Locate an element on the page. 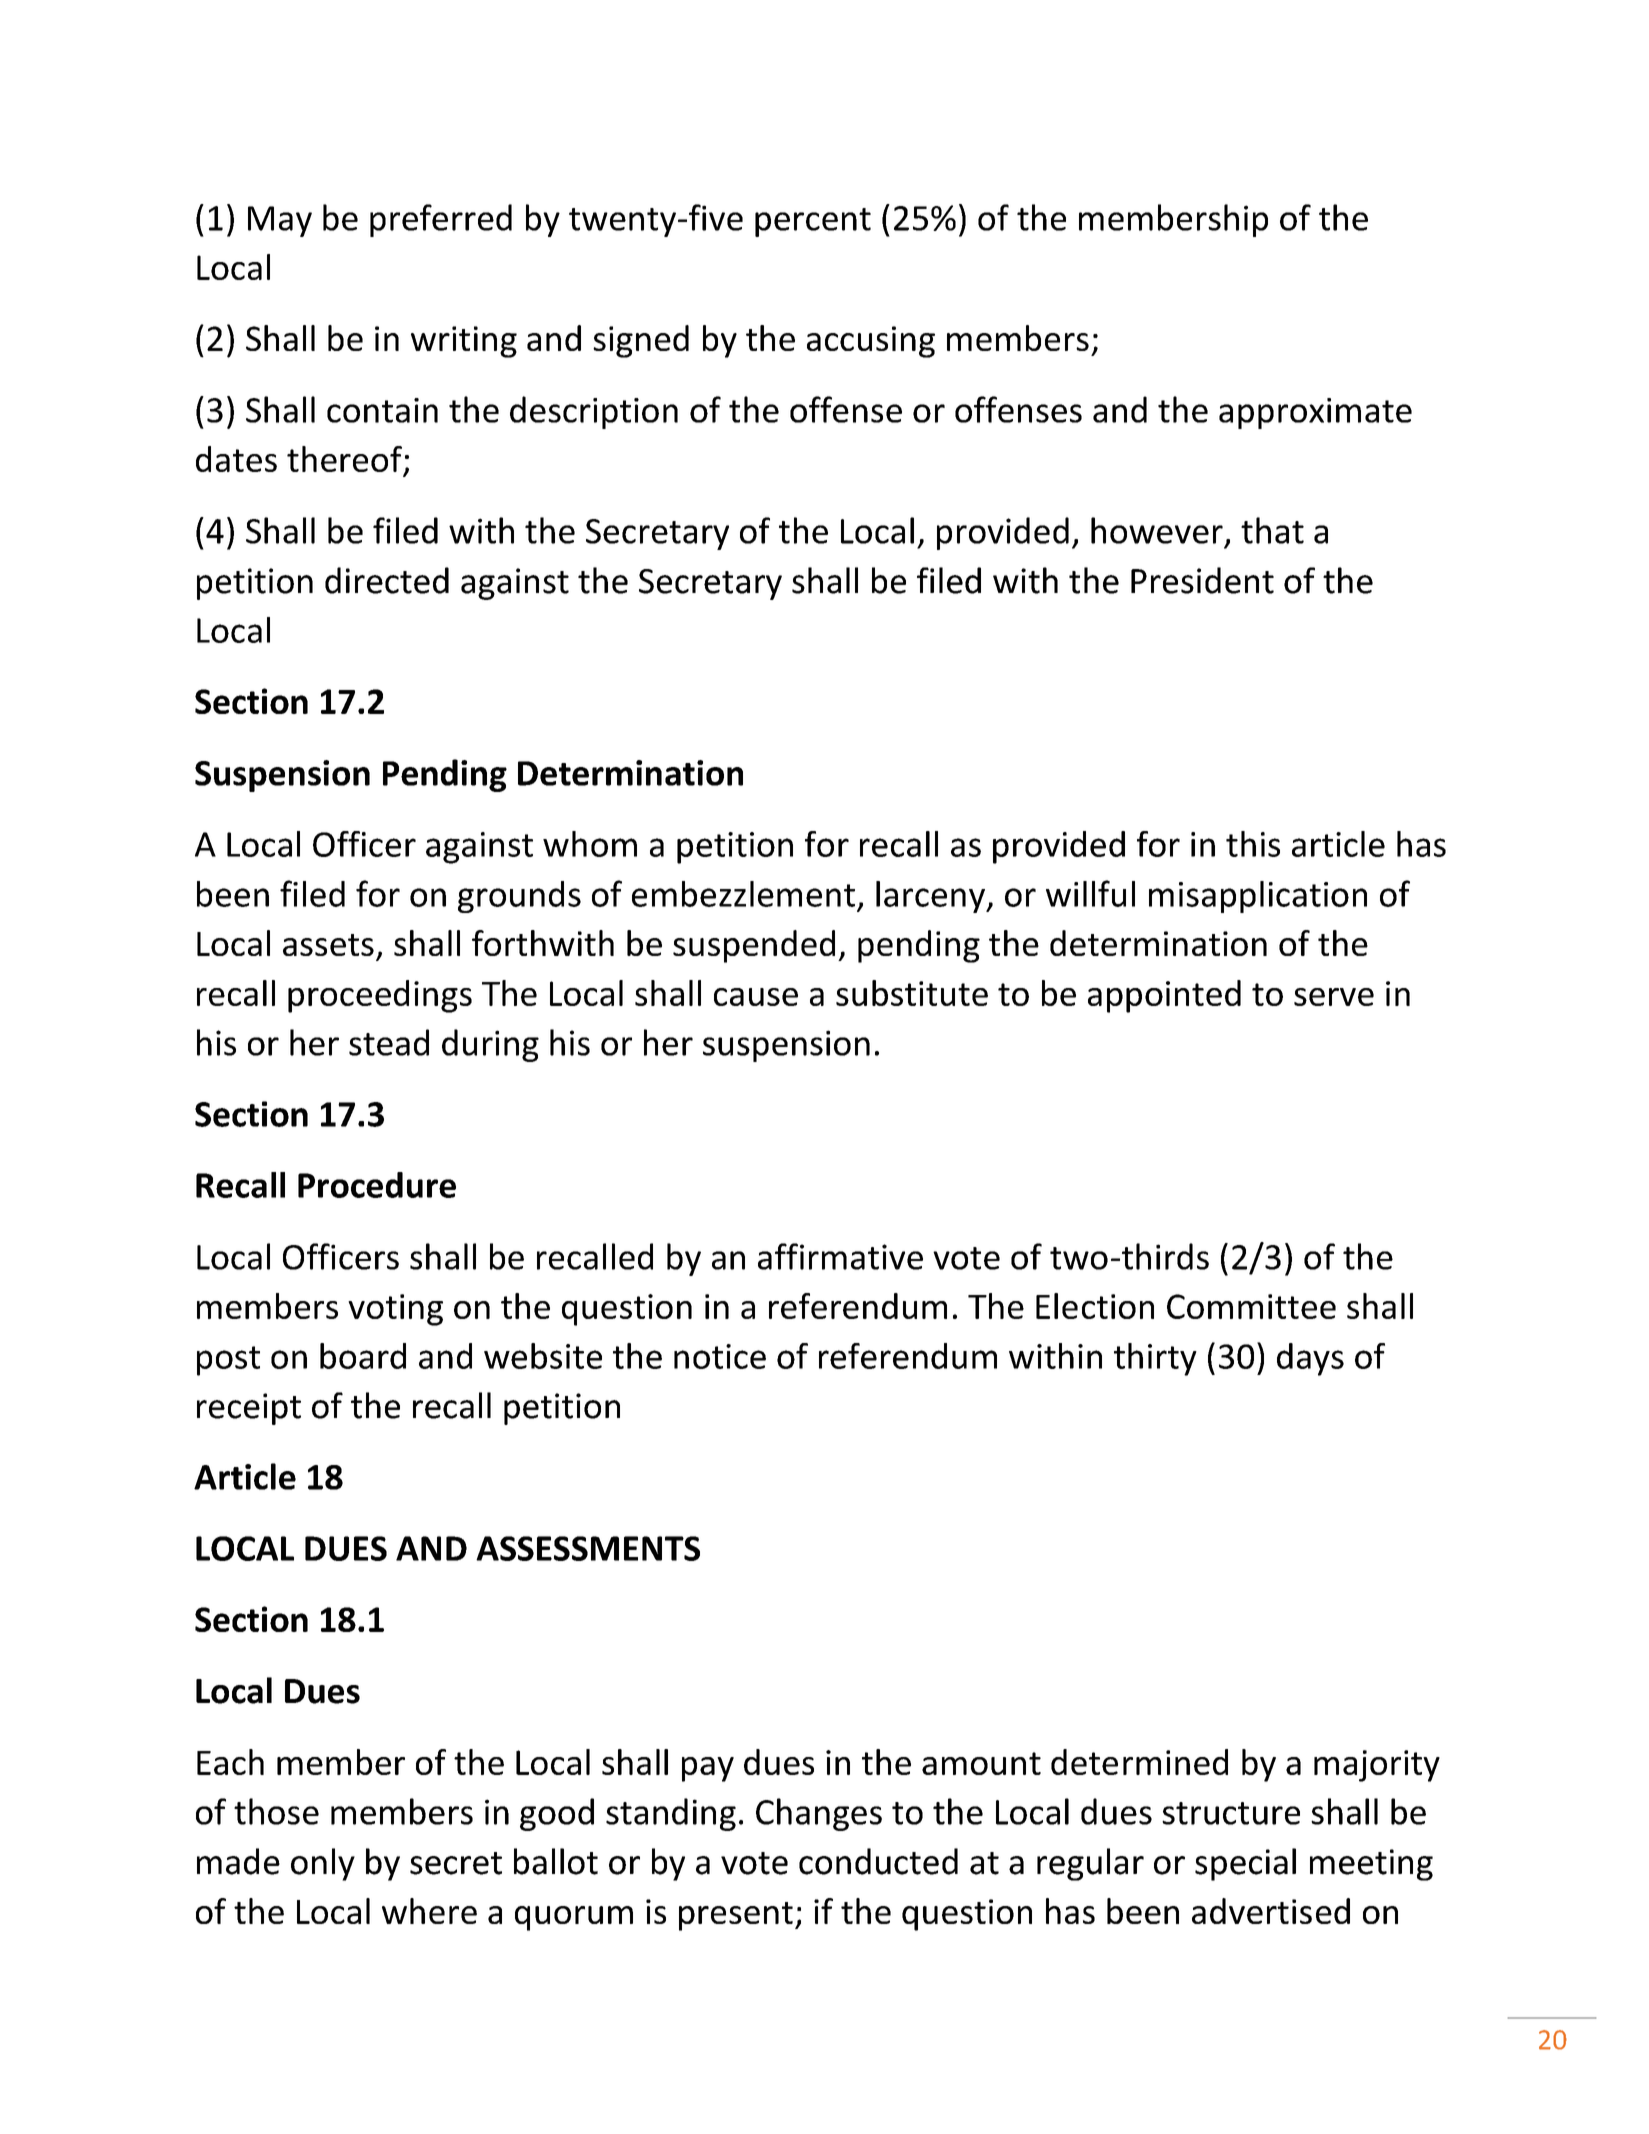 The image size is (1649, 2134). appointed is located at coordinates (1164, 996).
